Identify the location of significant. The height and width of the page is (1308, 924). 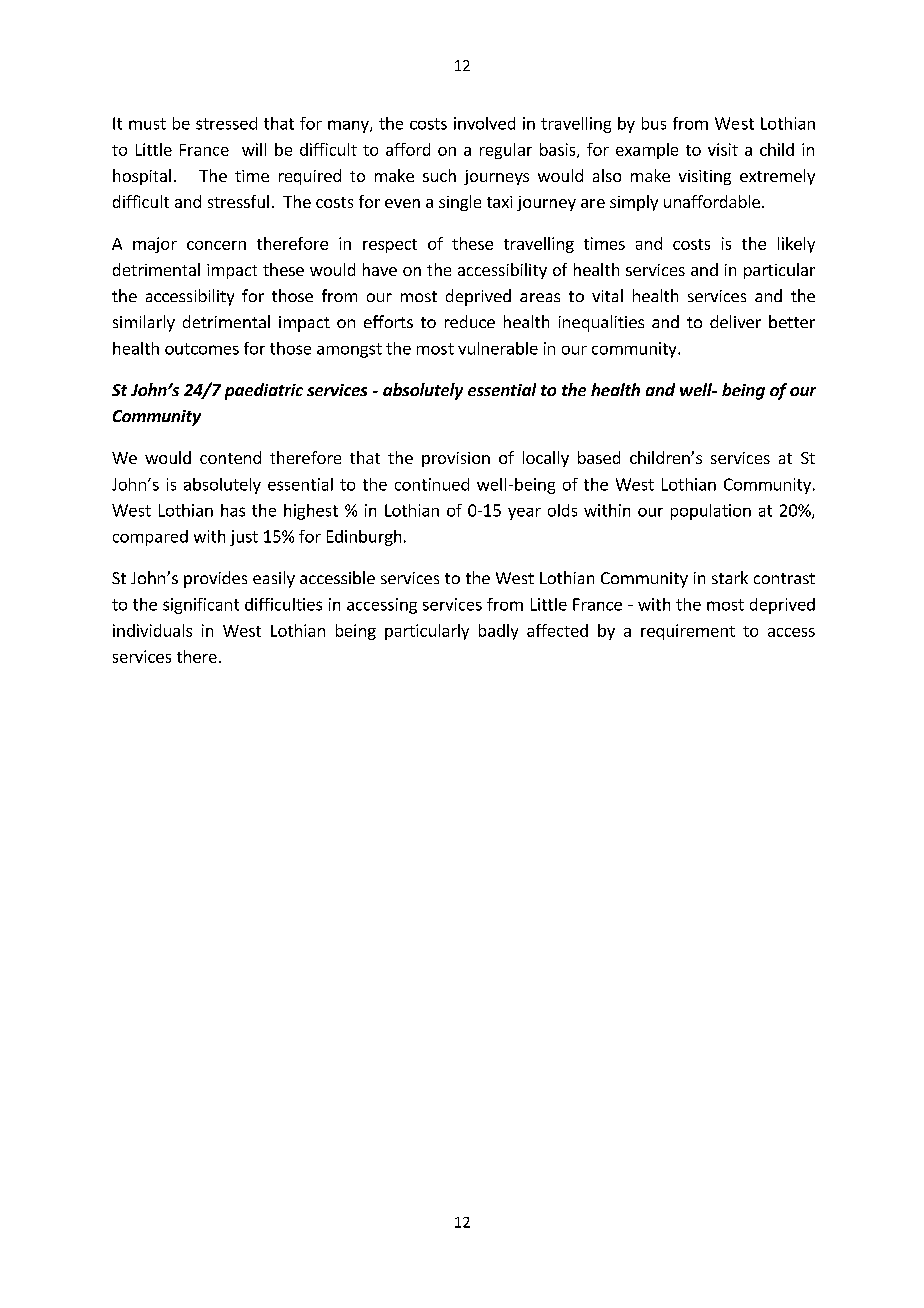
(201, 606).
